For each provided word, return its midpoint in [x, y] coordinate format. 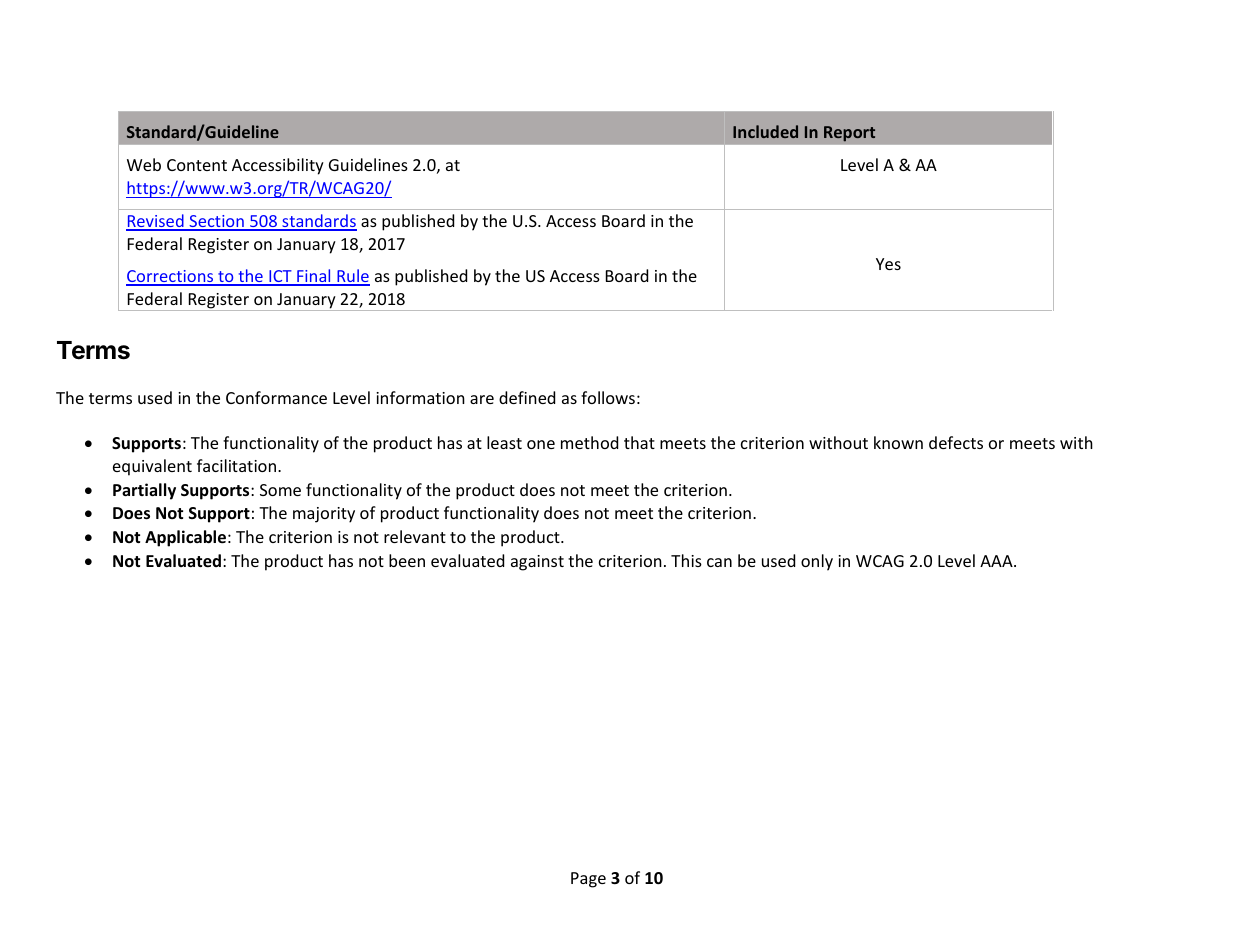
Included [765, 131]
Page [588, 880]
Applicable [185, 538]
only [817, 562]
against [537, 563]
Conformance [276, 397]
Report [849, 134]
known [898, 442]
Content [197, 165]
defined [527, 397]
